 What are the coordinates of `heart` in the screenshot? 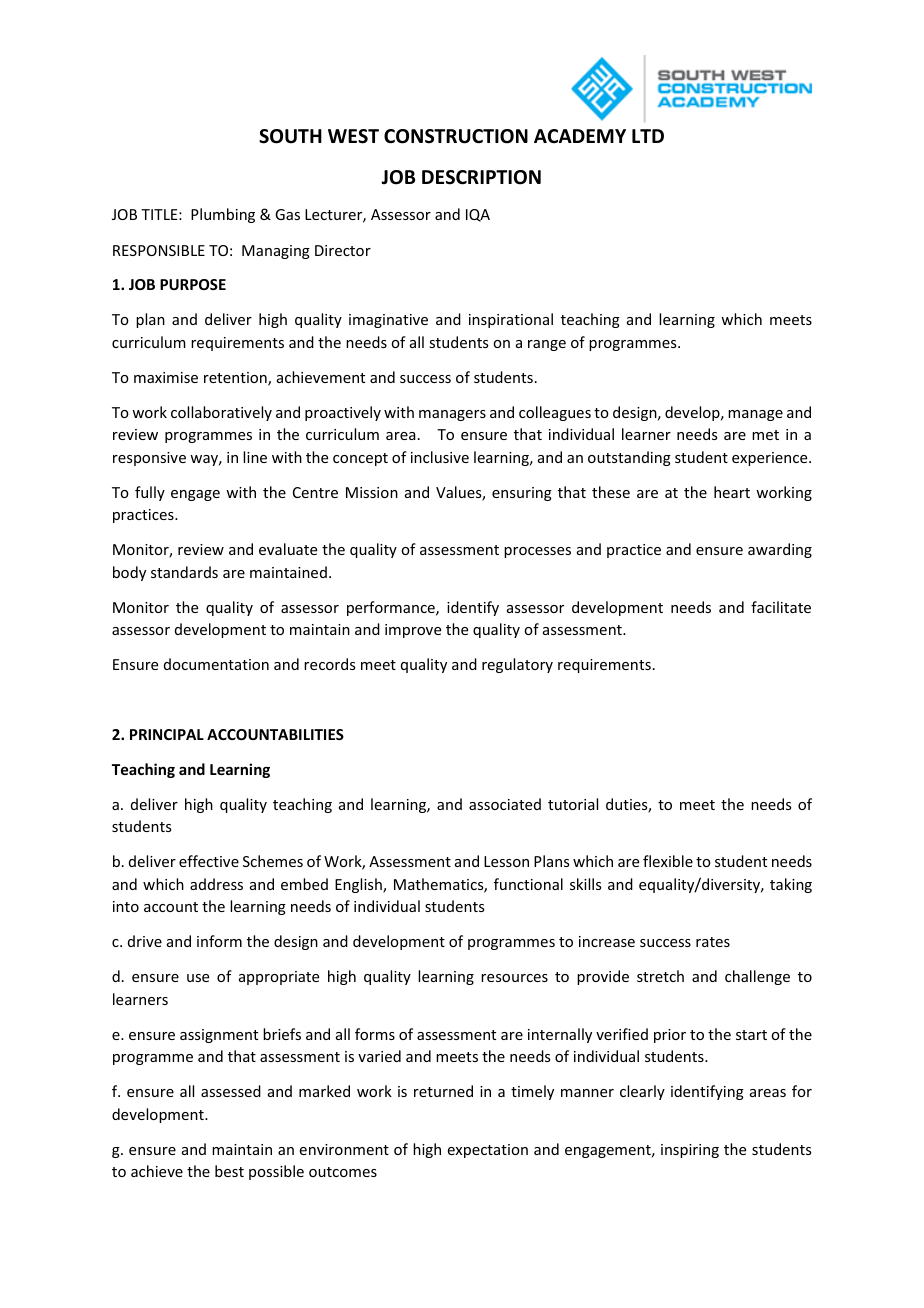 It's located at (732, 492).
